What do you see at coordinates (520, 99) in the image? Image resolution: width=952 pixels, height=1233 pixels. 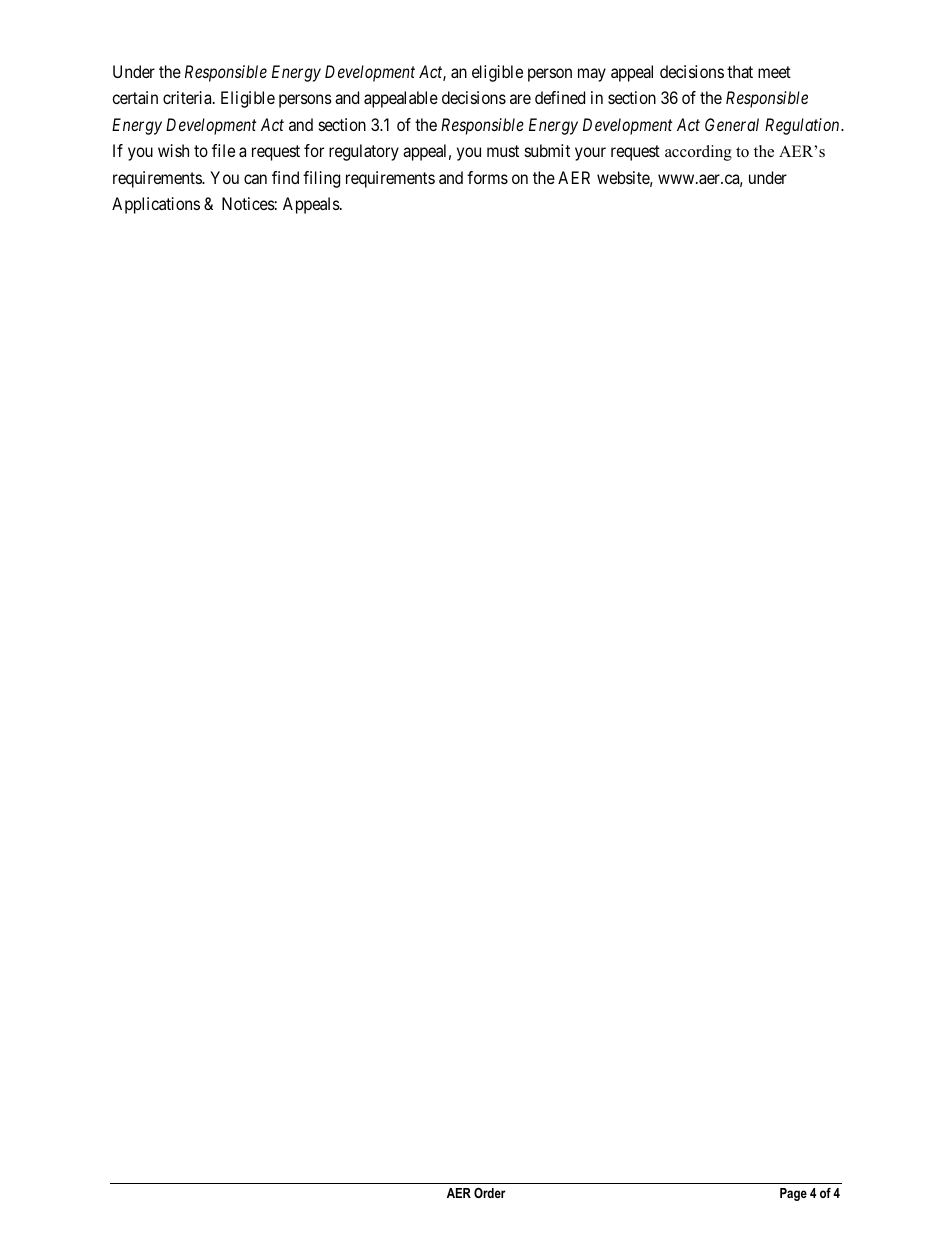 I see `are` at bounding box center [520, 99].
